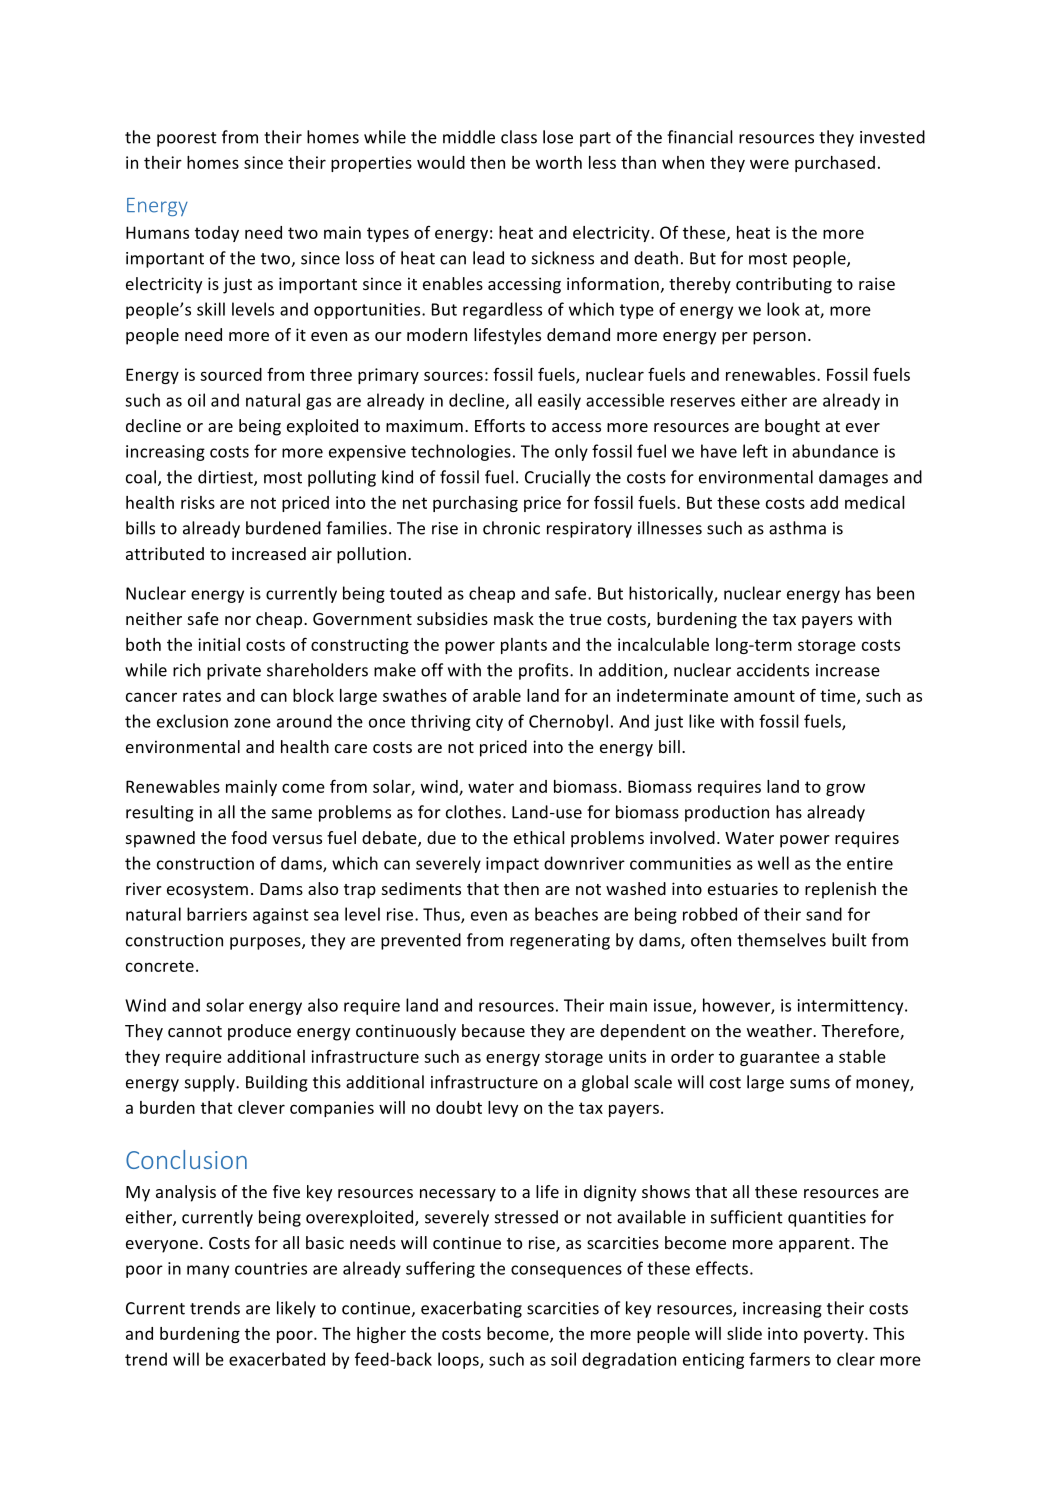 The image size is (1051, 1486). I want to click on zone, so click(252, 723).
